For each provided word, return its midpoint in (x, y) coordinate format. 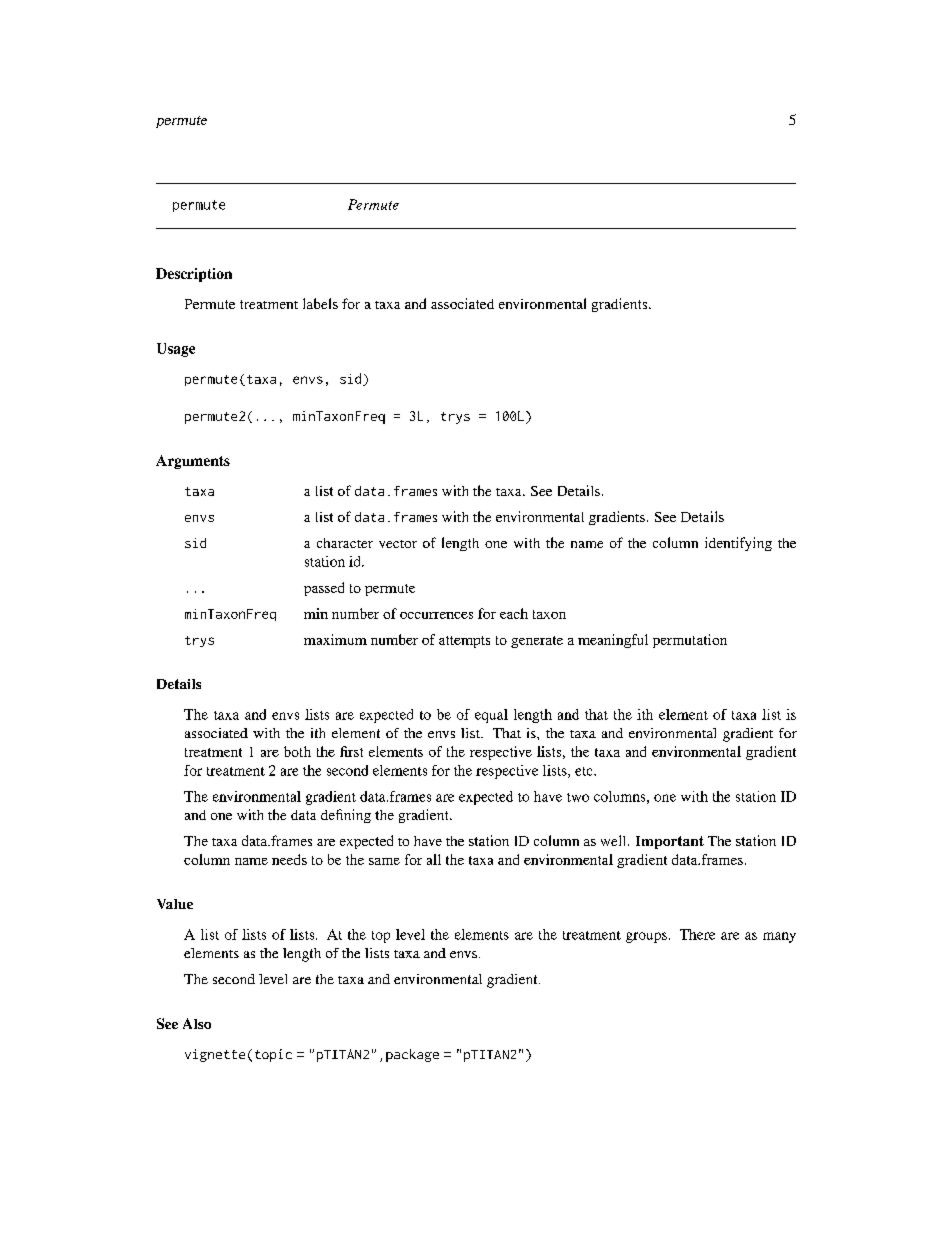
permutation (690, 641)
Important (670, 842)
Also (197, 1023)
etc (585, 771)
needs (289, 859)
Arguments (193, 462)
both (297, 751)
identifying (738, 544)
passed (324, 589)
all (434, 859)
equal (491, 716)
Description (194, 275)
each (514, 613)
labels (320, 303)
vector (398, 544)
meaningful (613, 641)
